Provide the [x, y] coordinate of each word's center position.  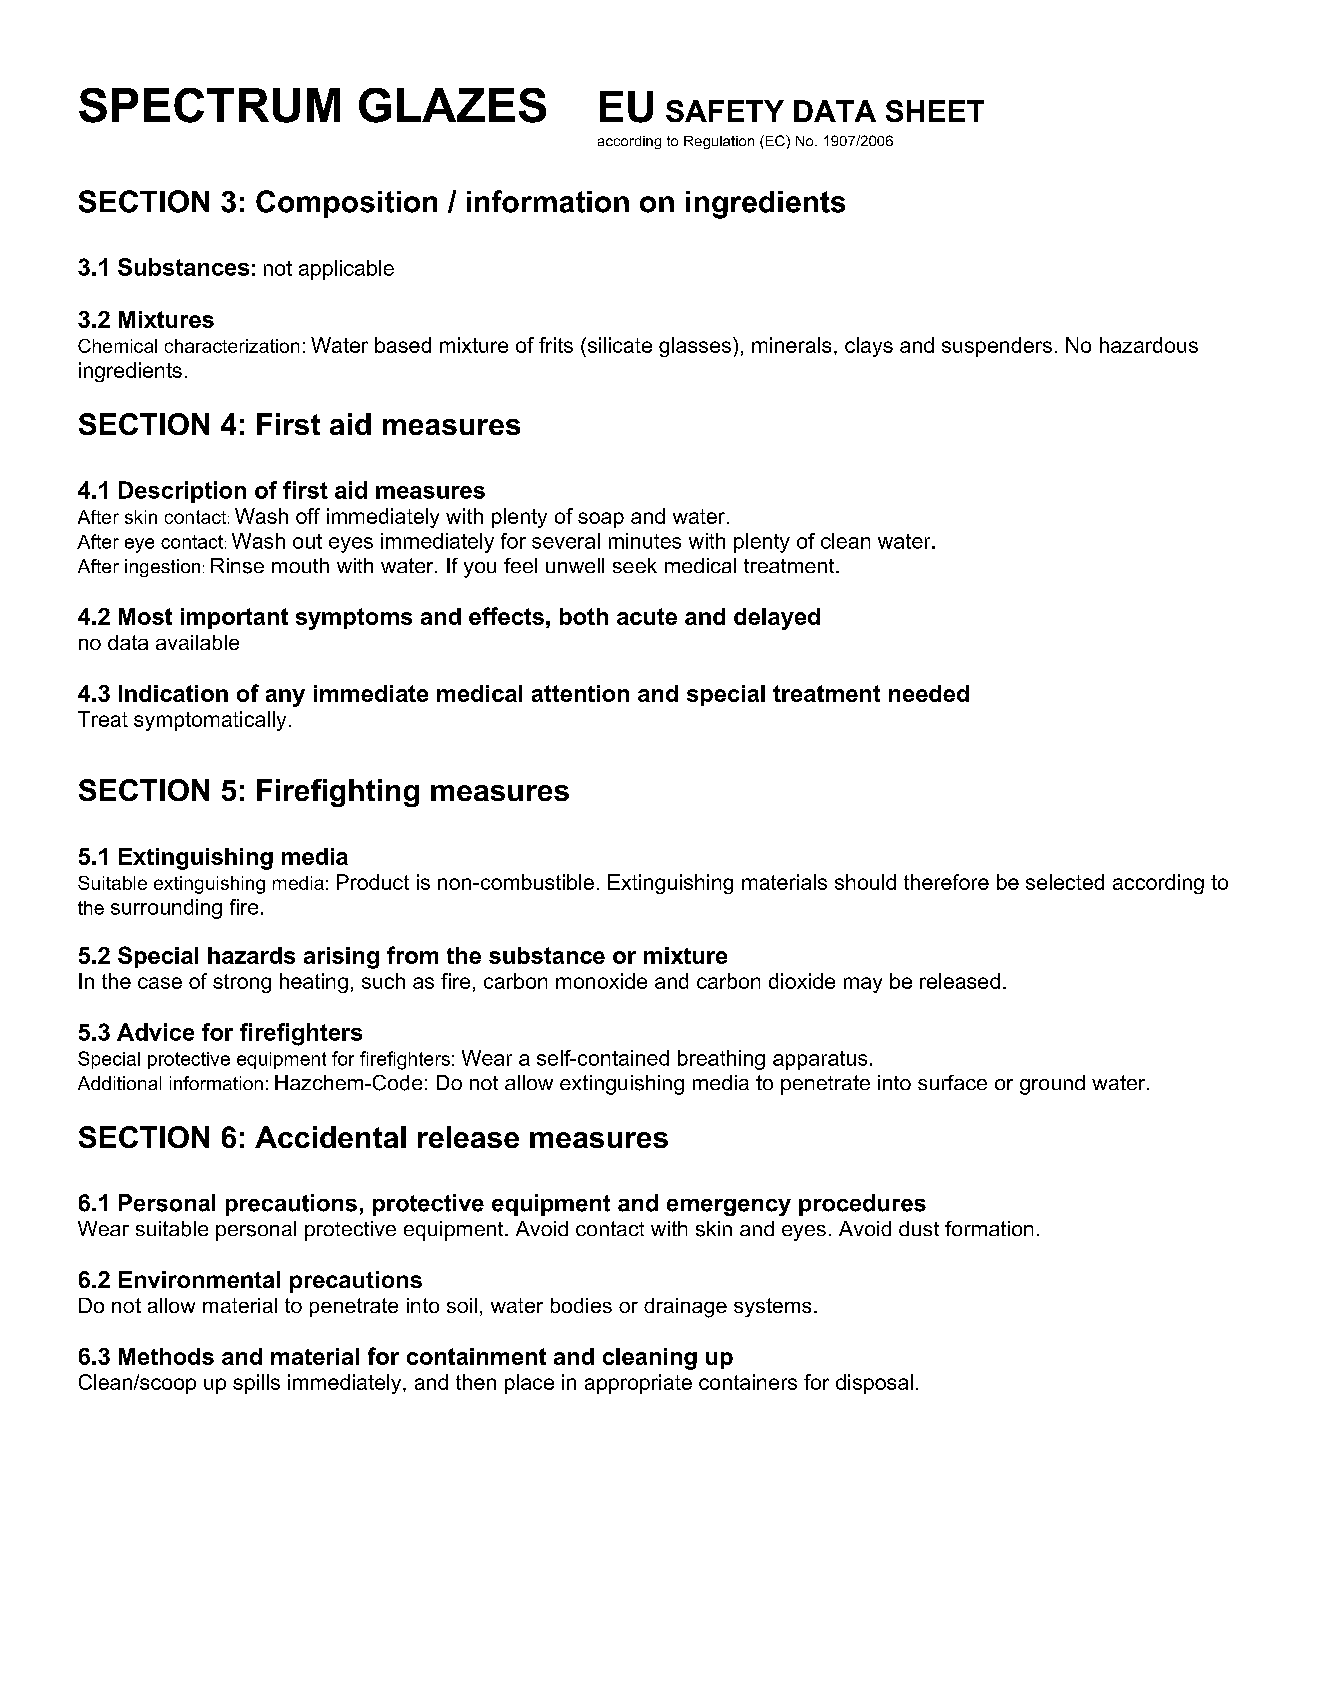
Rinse [237, 566]
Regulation [719, 142]
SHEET [935, 111]
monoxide [601, 981]
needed [929, 693]
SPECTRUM [209, 105]
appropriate [638, 1384]
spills [256, 1384]
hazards [251, 955]
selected [1065, 882]
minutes [645, 541]
